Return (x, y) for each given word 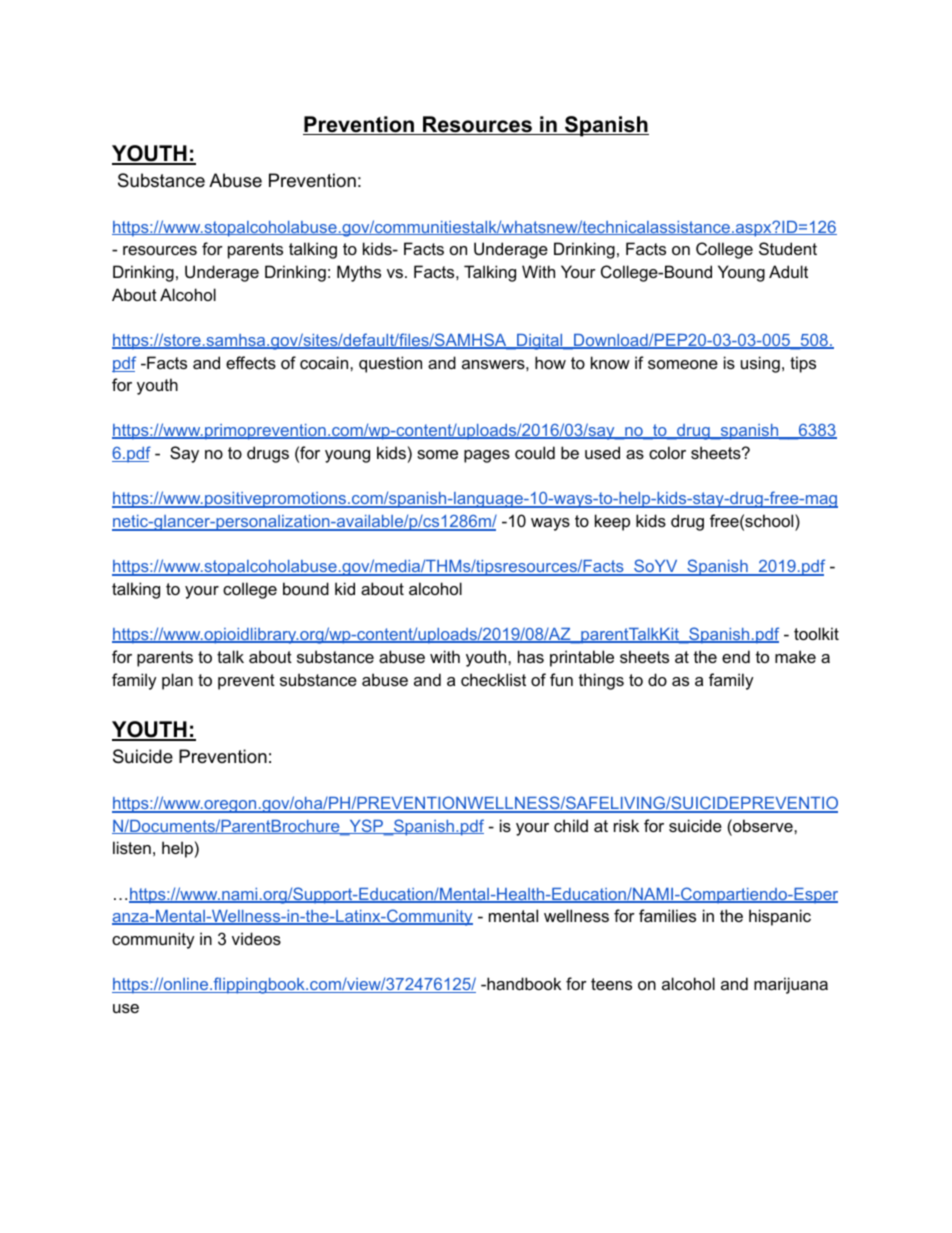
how (550, 362)
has (531, 656)
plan (177, 681)
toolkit (816, 633)
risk (626, 825)
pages (487, 456)
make (795, 656)
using (760, 364)
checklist (493, 679)
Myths (359, 273)
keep (612, 522)
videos (256, 938)
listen (132, 847)
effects (251, 362)
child (571, 825)
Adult (788, 271)
